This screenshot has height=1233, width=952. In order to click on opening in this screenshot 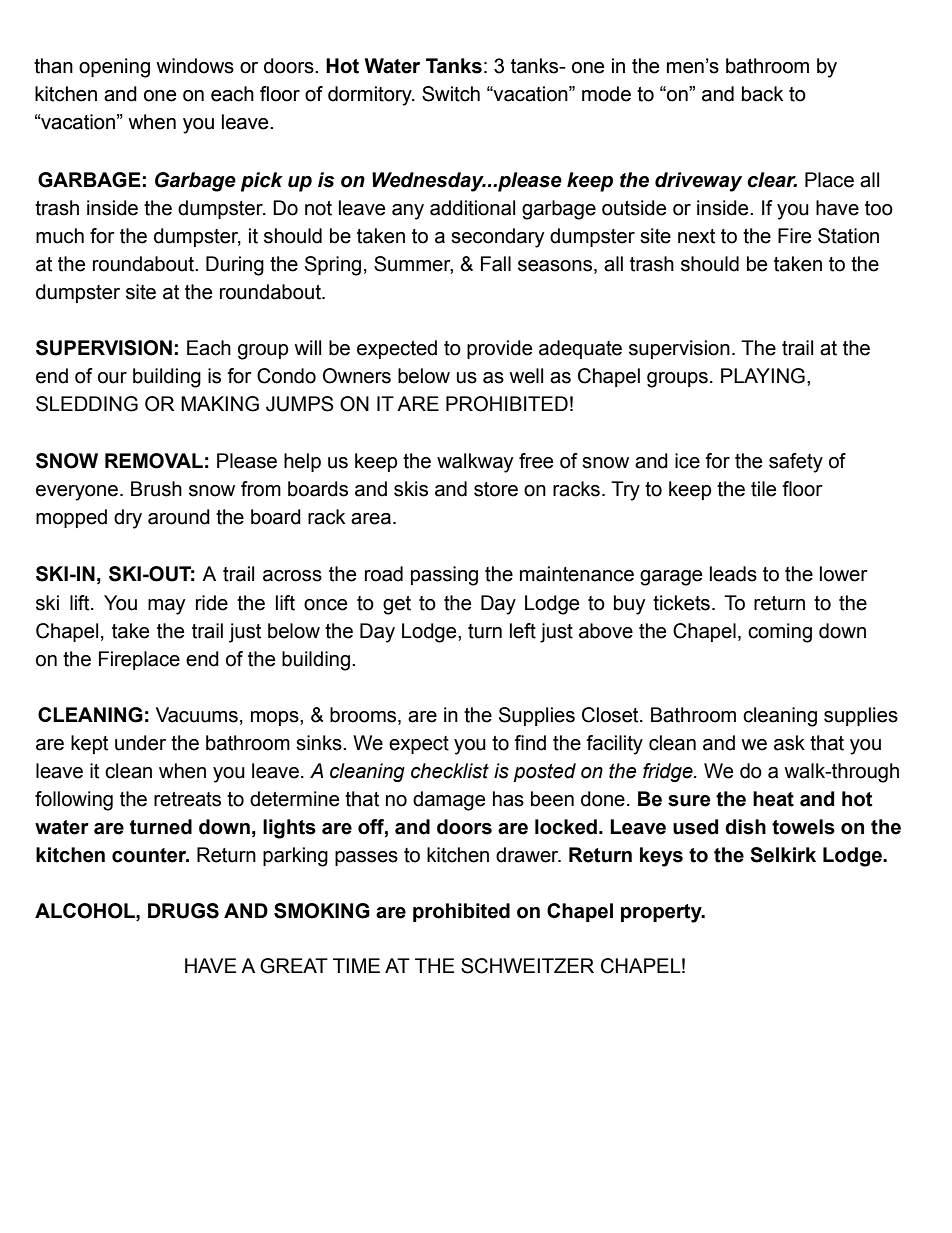, I will do `click(114, 68)`.
